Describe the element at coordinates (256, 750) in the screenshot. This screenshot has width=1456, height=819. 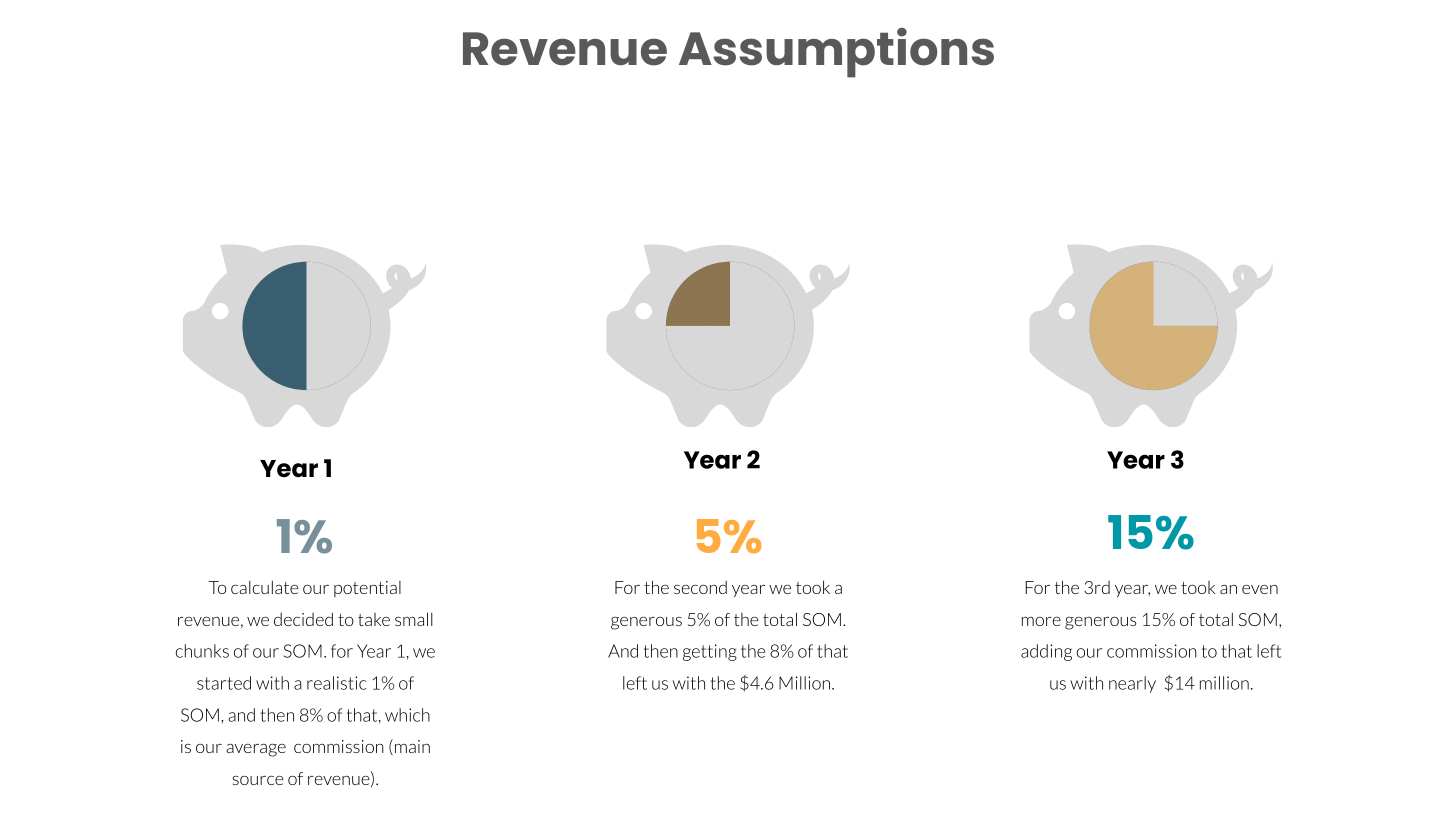
I see `average` at that location.
